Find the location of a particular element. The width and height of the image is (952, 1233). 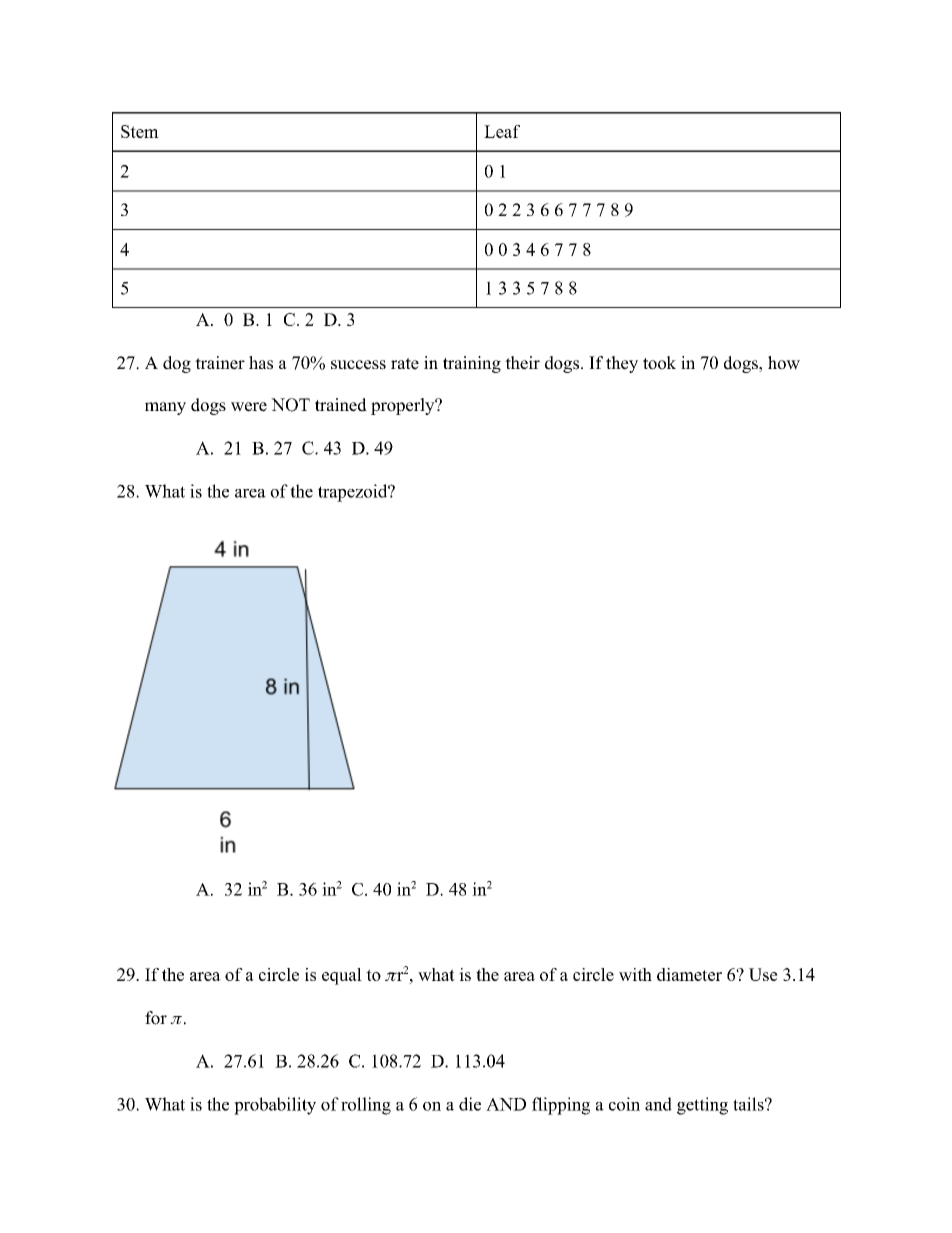

probability is located at coordinates (275, 1106).
